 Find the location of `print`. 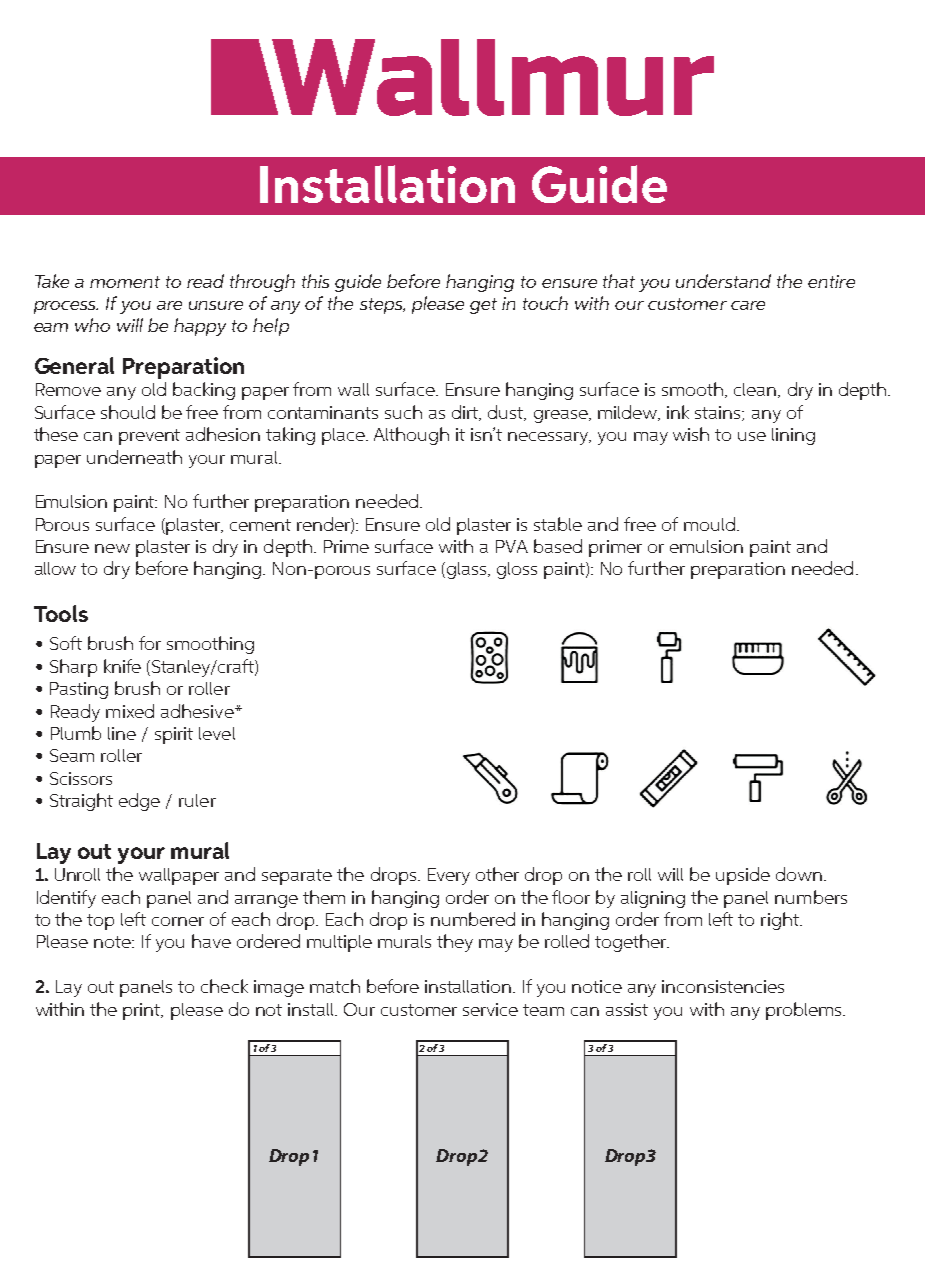

print is located at coordinates (143, 1011).
